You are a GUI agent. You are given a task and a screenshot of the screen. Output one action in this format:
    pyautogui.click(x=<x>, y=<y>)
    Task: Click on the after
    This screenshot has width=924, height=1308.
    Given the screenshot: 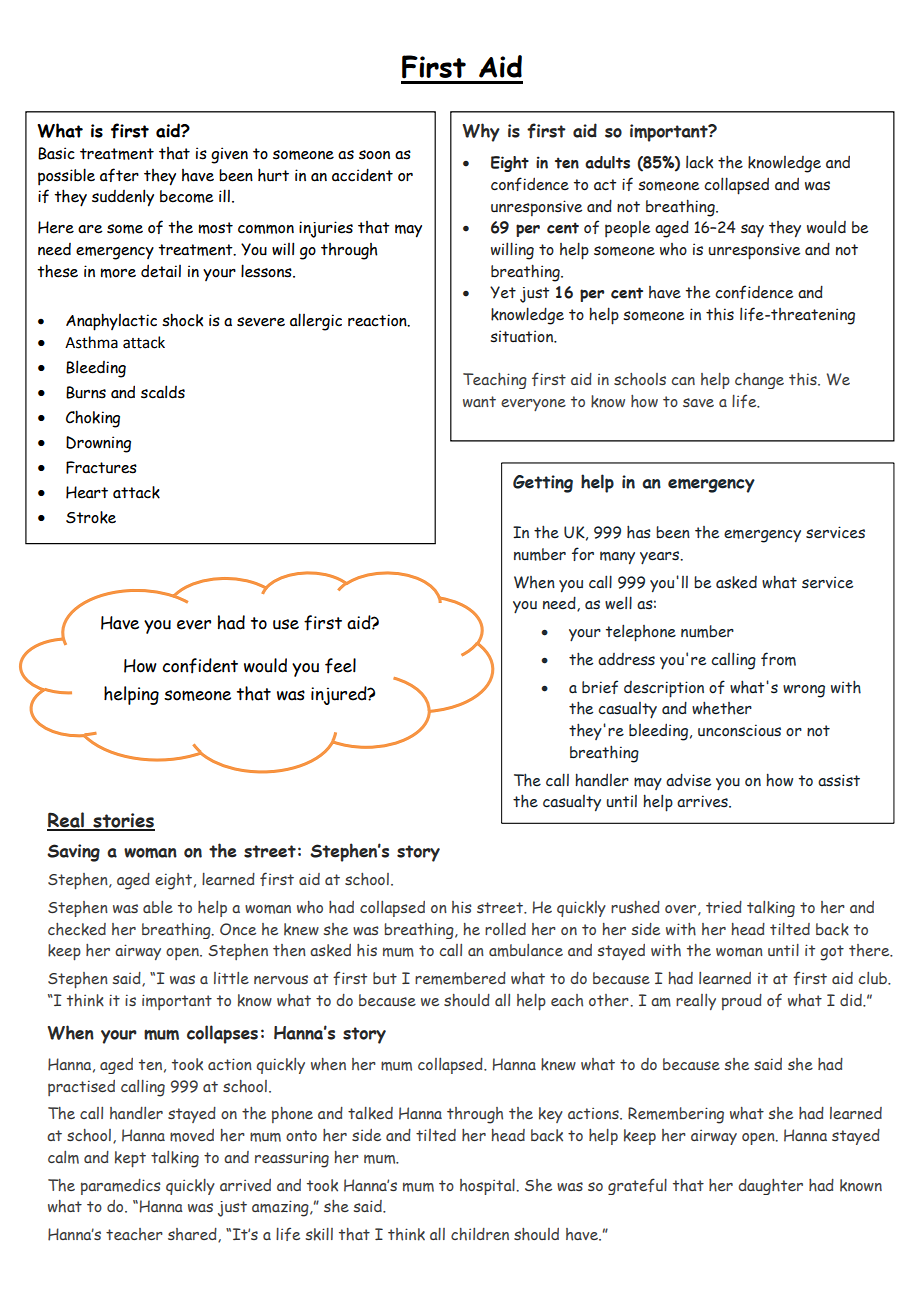 What is the action you would take?
    pyautogui.click(x=119, y=175)
